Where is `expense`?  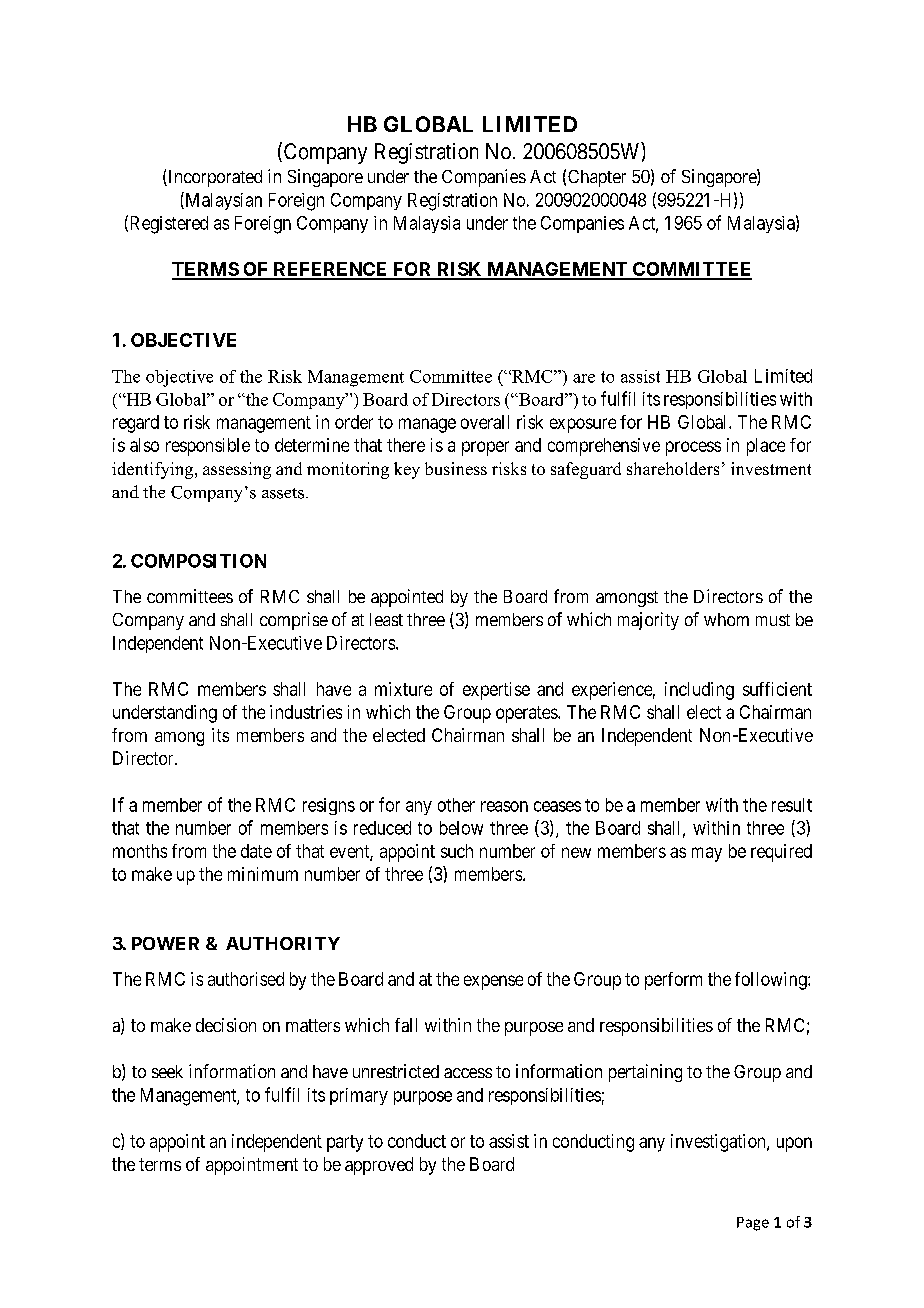
expense is located at coordinates (493, 982).
